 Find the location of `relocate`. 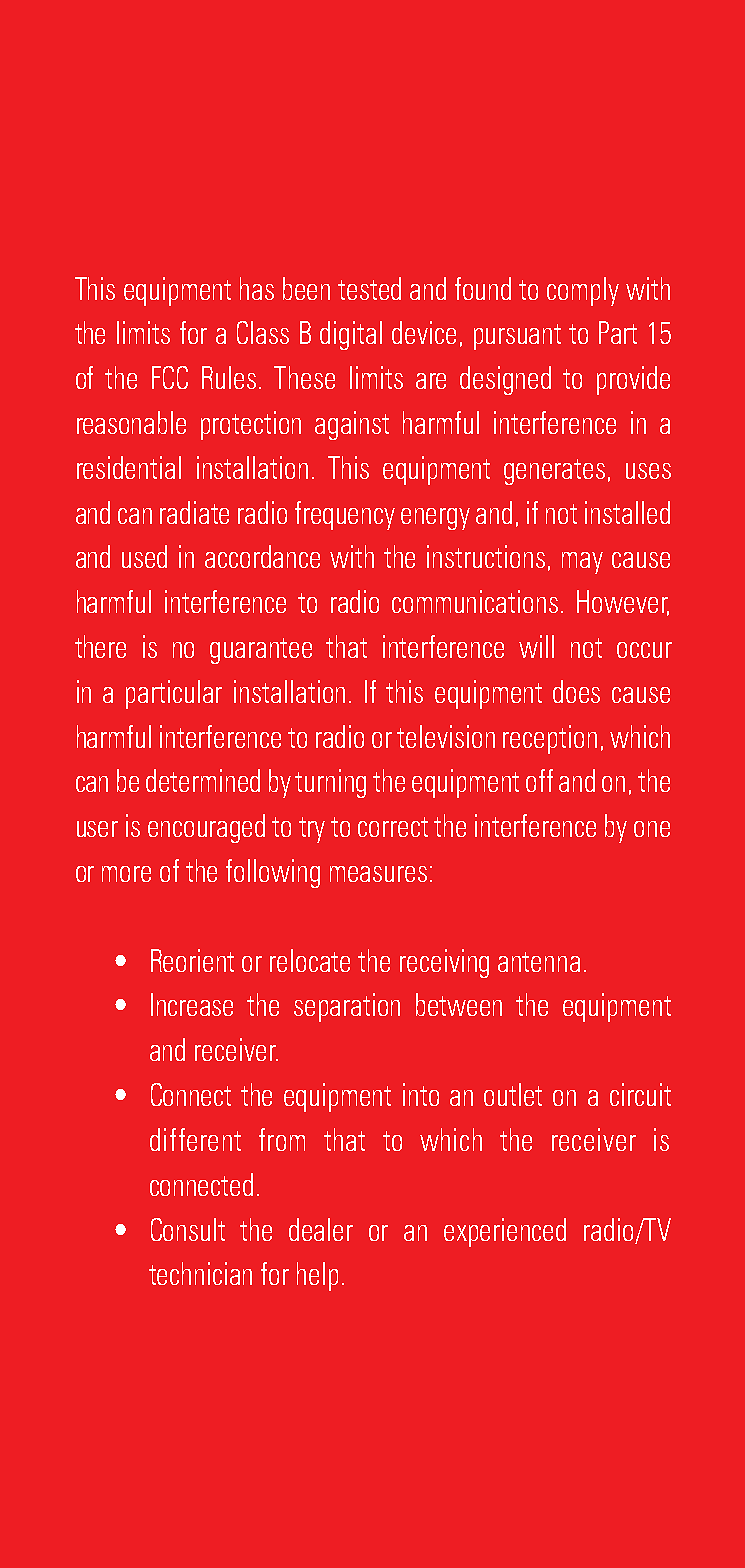

relocate is located at coordinates (310, 960).
